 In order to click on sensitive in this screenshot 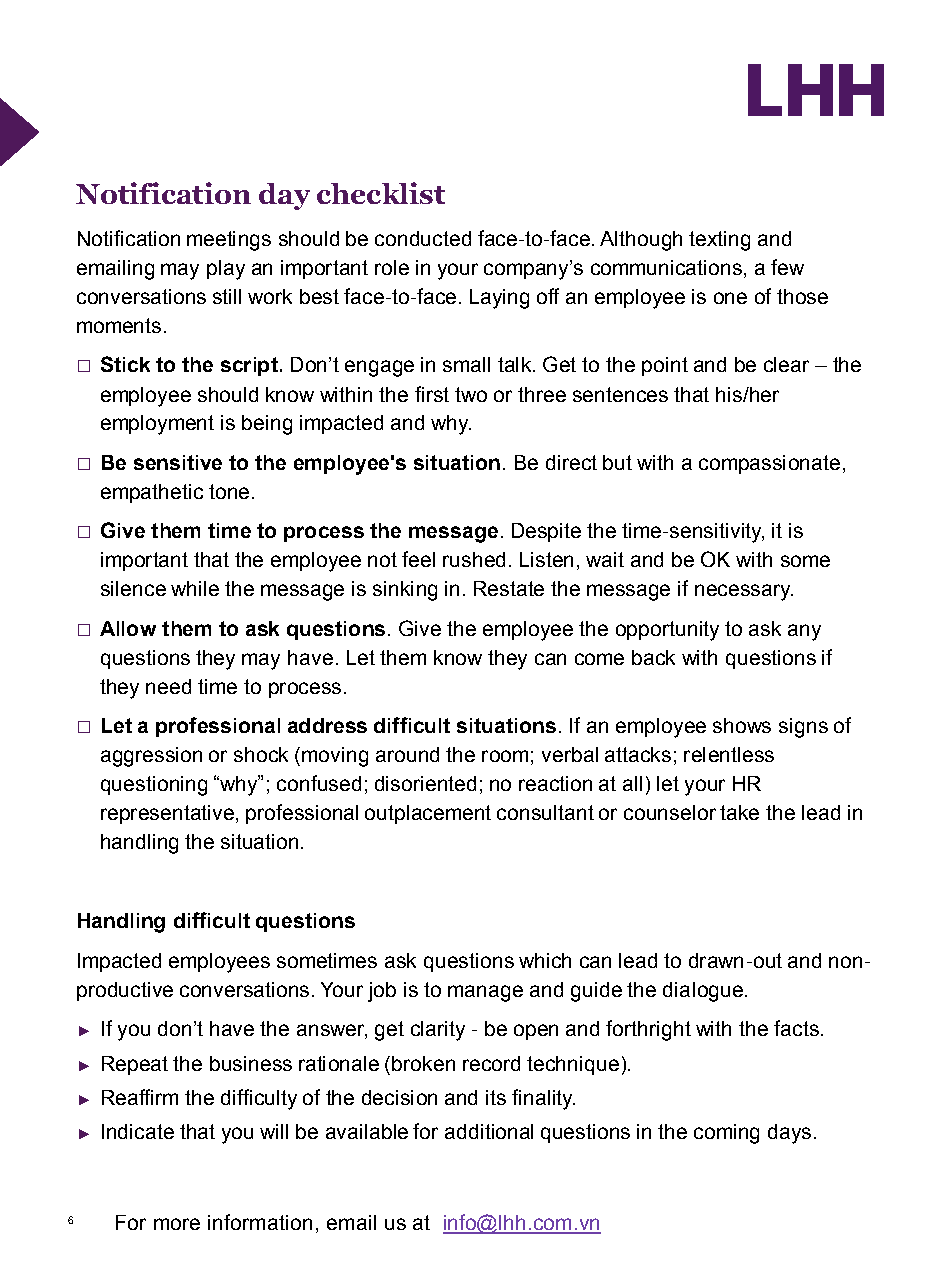, I will do `click(178, 462)`.
